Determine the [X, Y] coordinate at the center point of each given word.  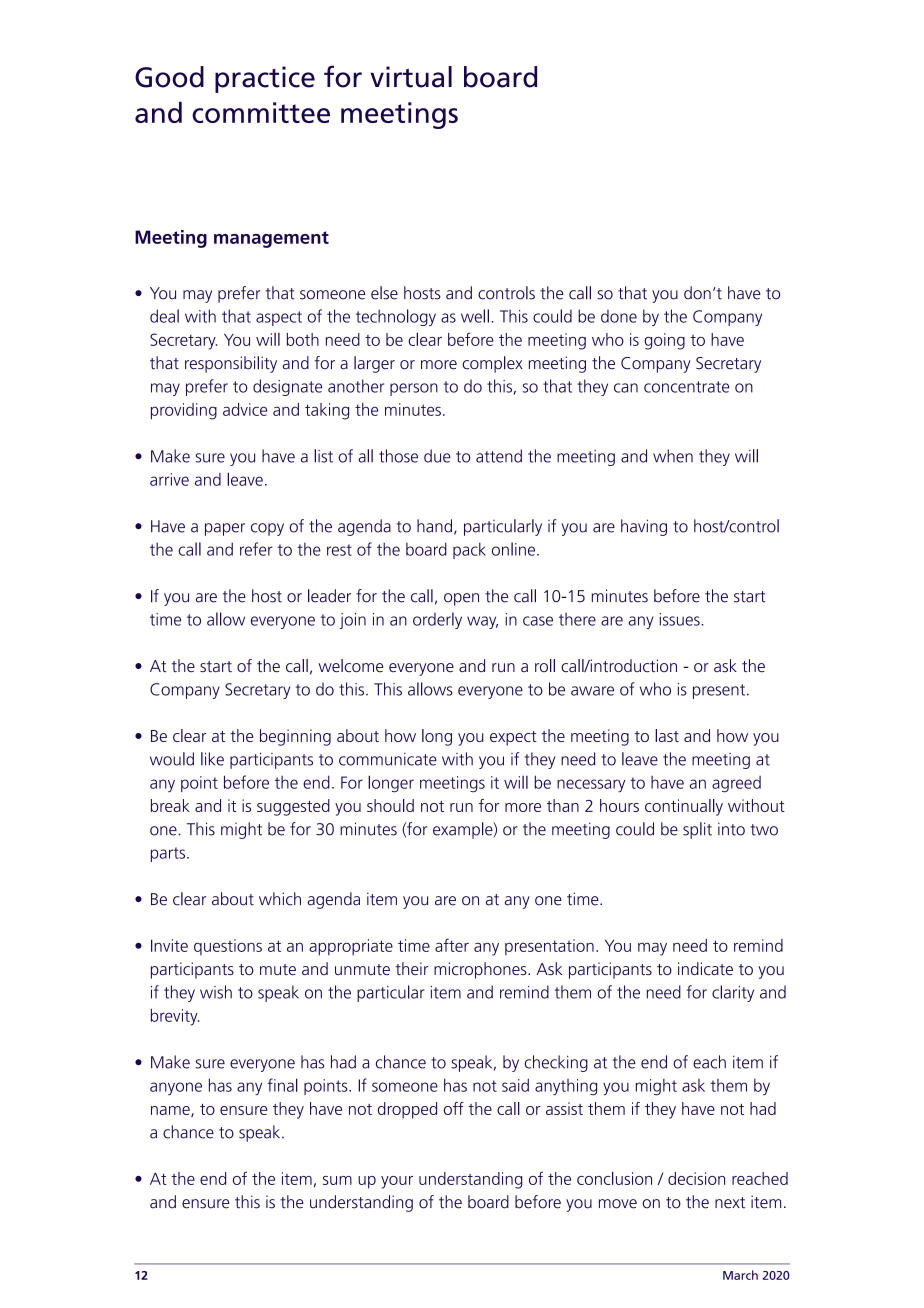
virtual [411, 77]
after [452, 945]
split [697, 830]
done [619, 316]
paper [225, 529]
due [437, 456]
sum [337, 1180]
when [673, 456]
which [280, 899]
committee [261, 112]
